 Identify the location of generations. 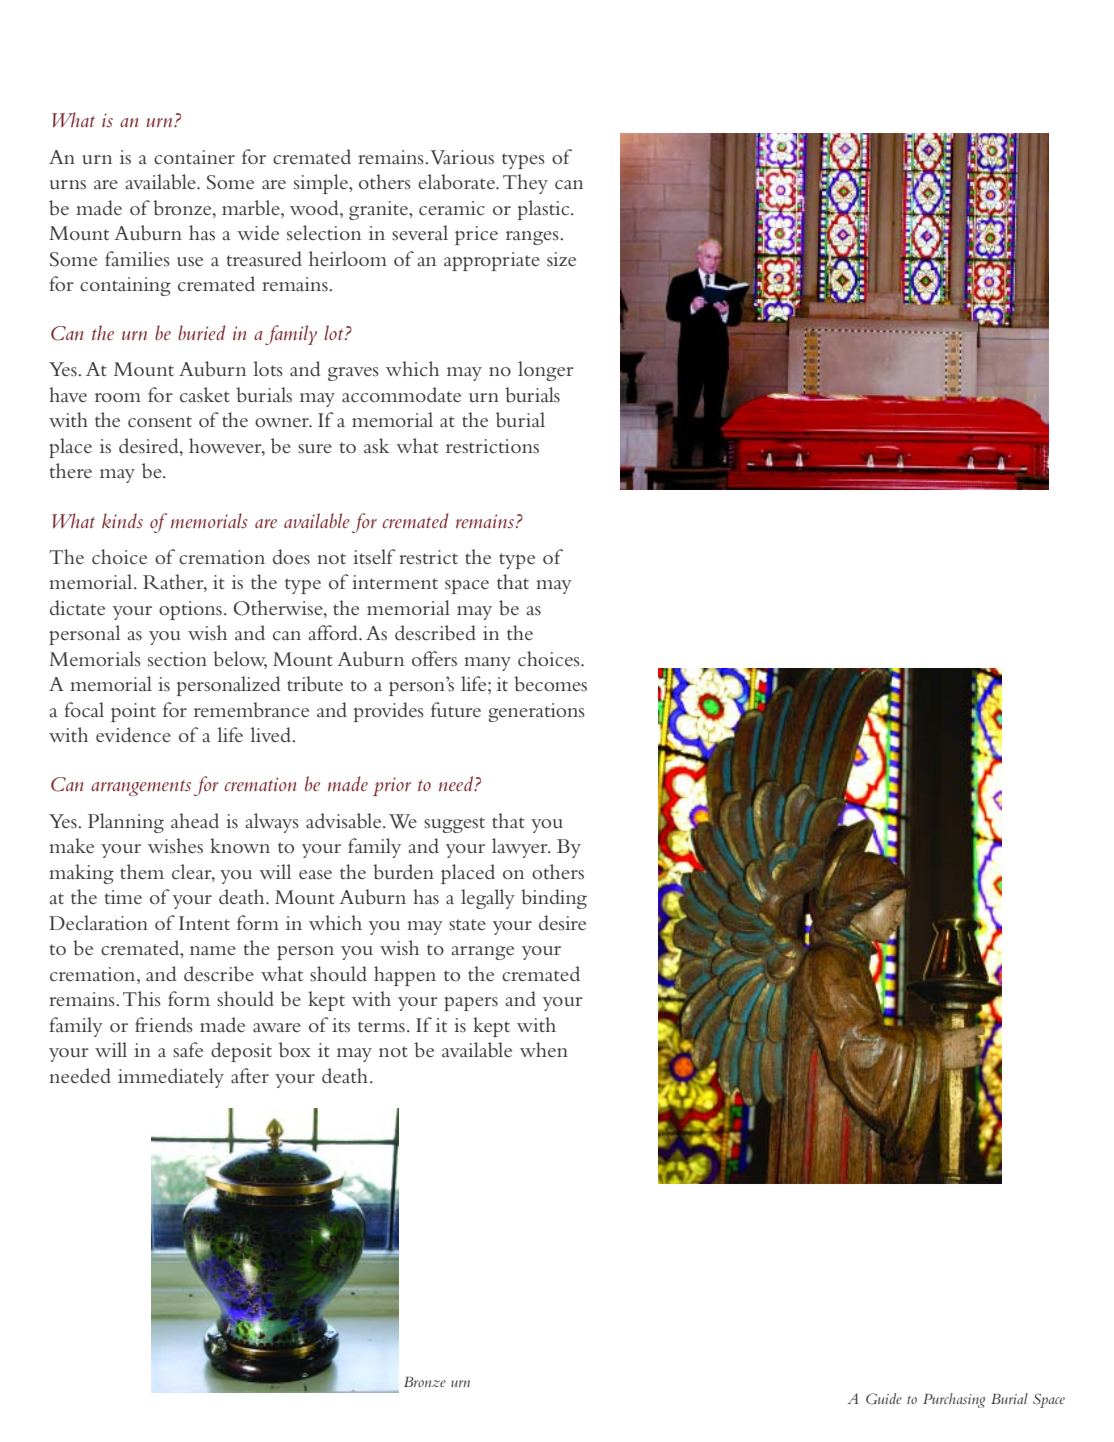
(537, 712).
